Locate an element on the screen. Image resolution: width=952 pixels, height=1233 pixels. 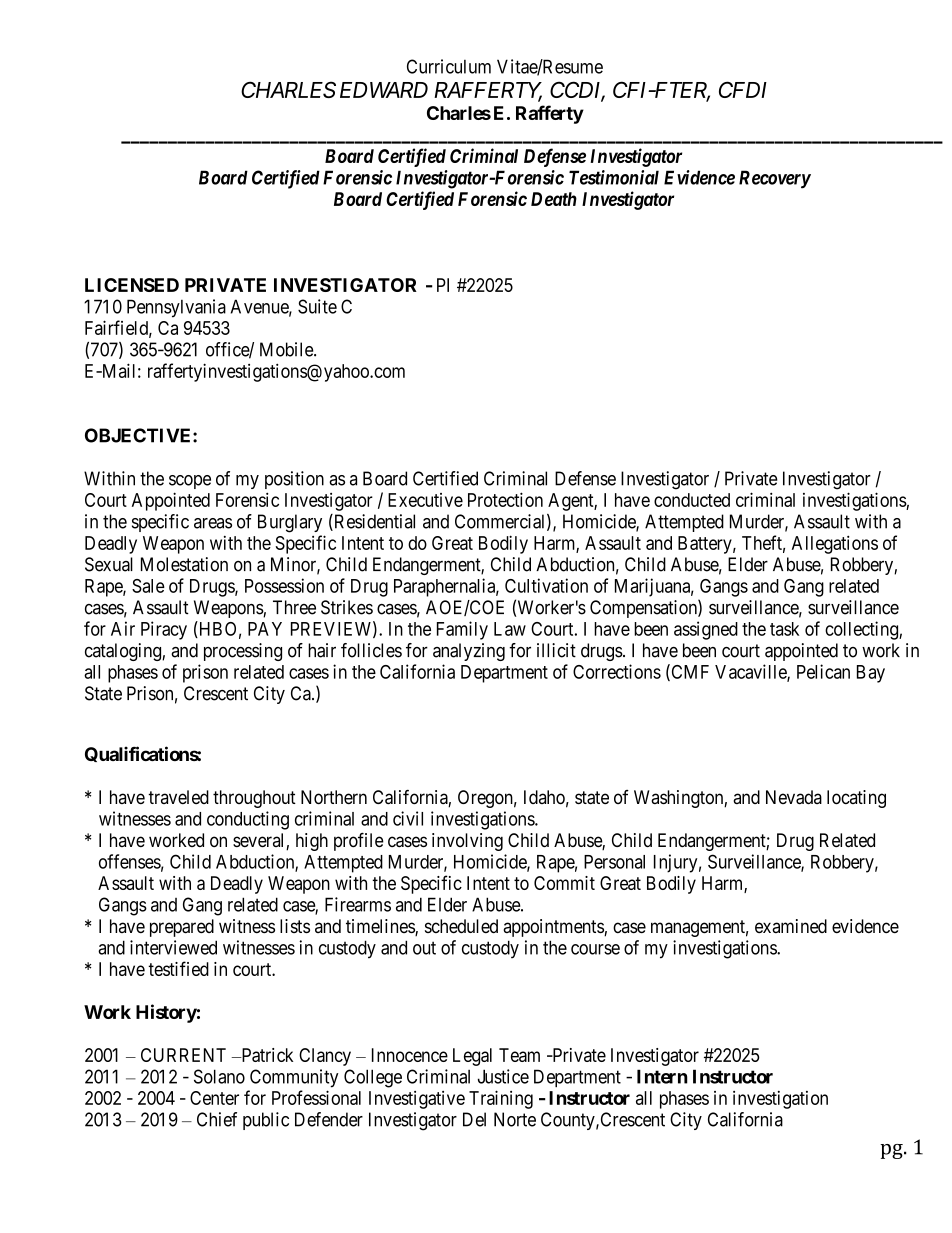
Curriculum is located at coordinates (449, 66).
